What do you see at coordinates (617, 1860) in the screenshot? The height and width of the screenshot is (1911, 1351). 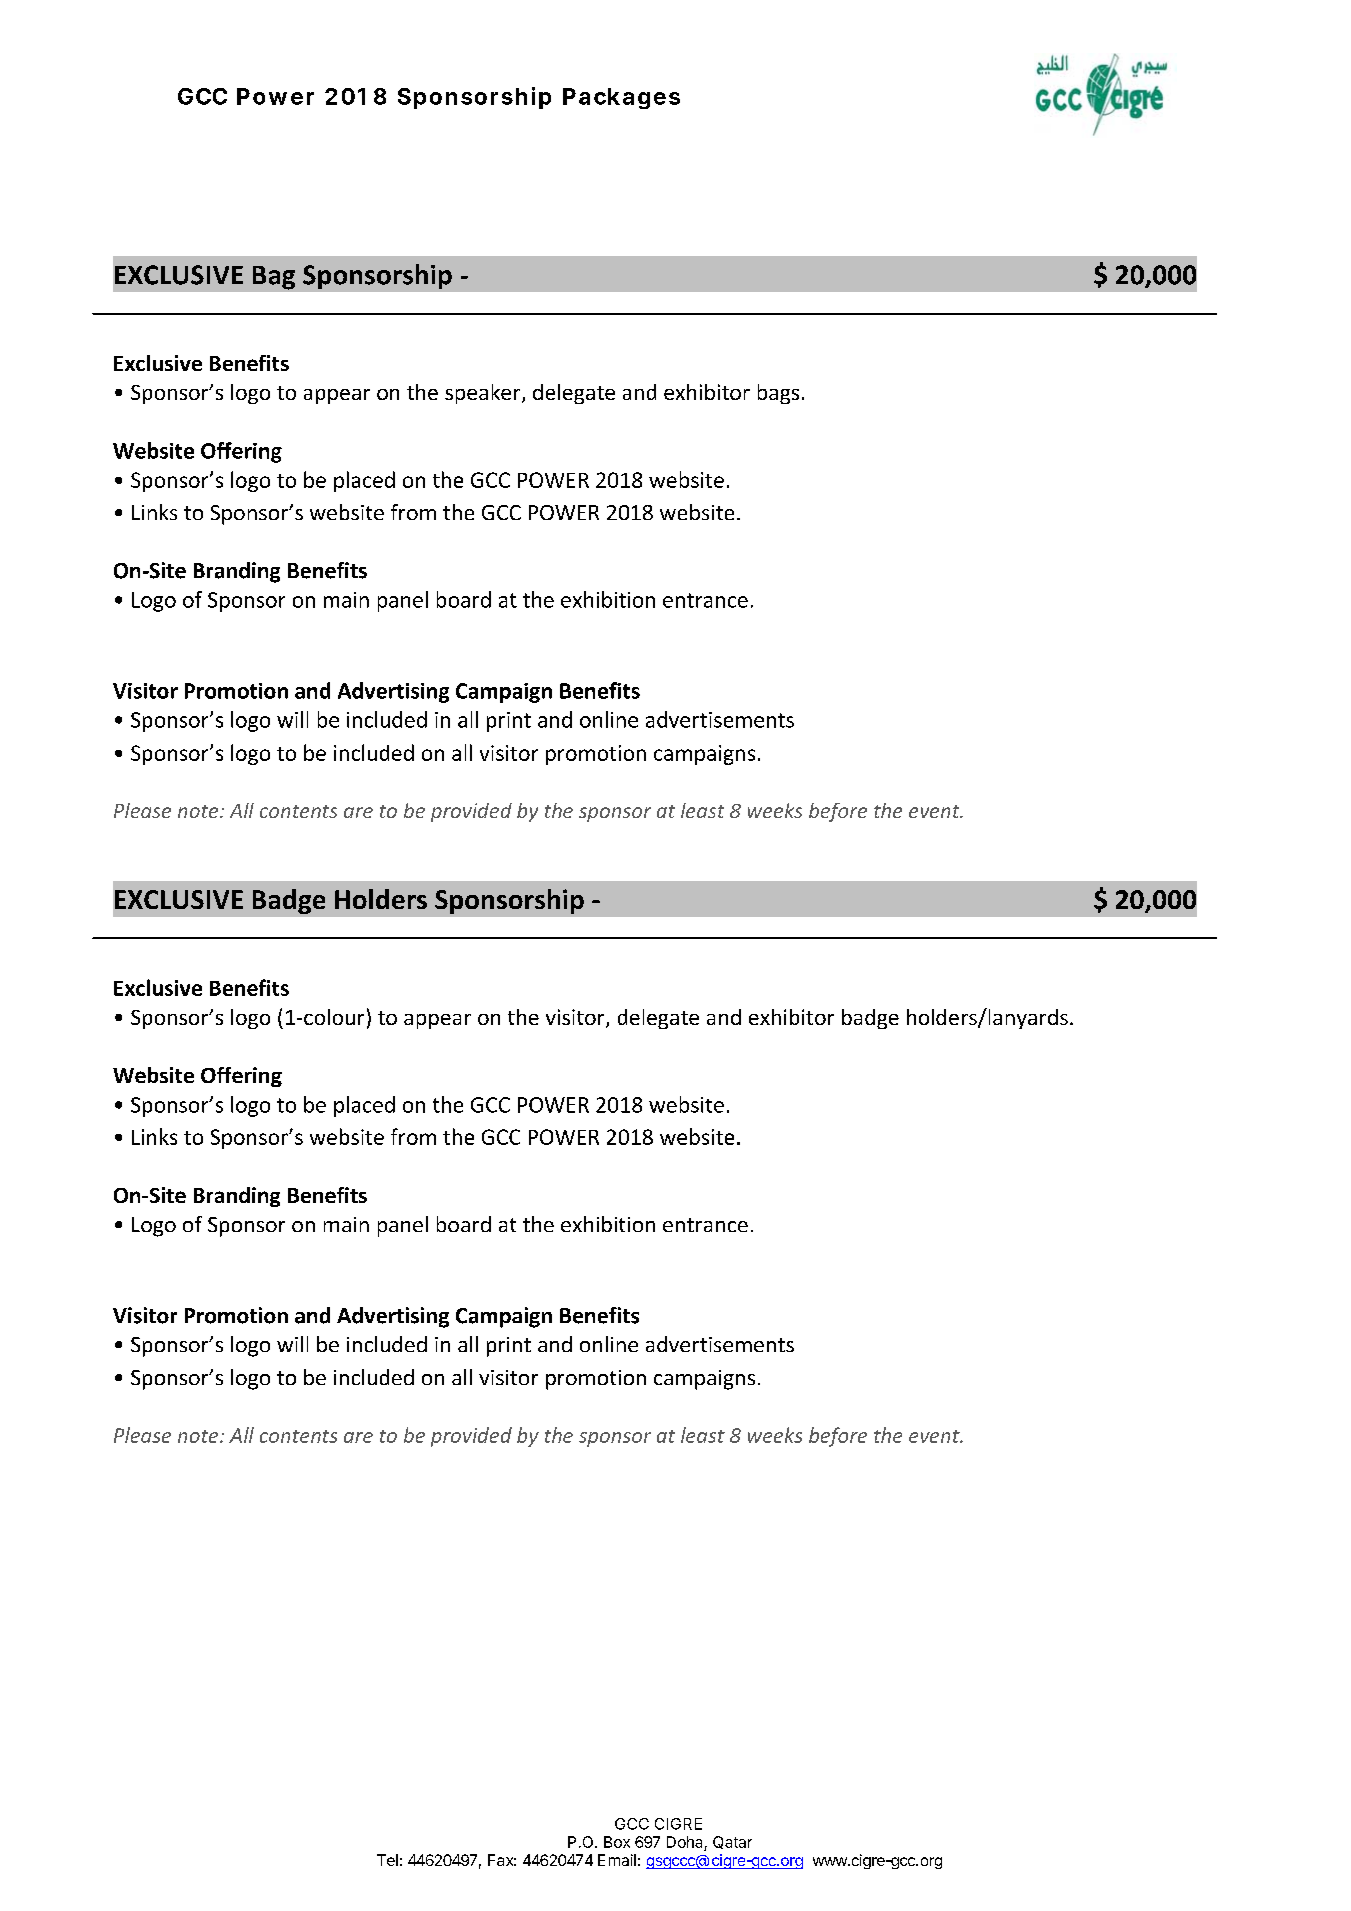 I see `Email` at bounding box center [617, 1860].
